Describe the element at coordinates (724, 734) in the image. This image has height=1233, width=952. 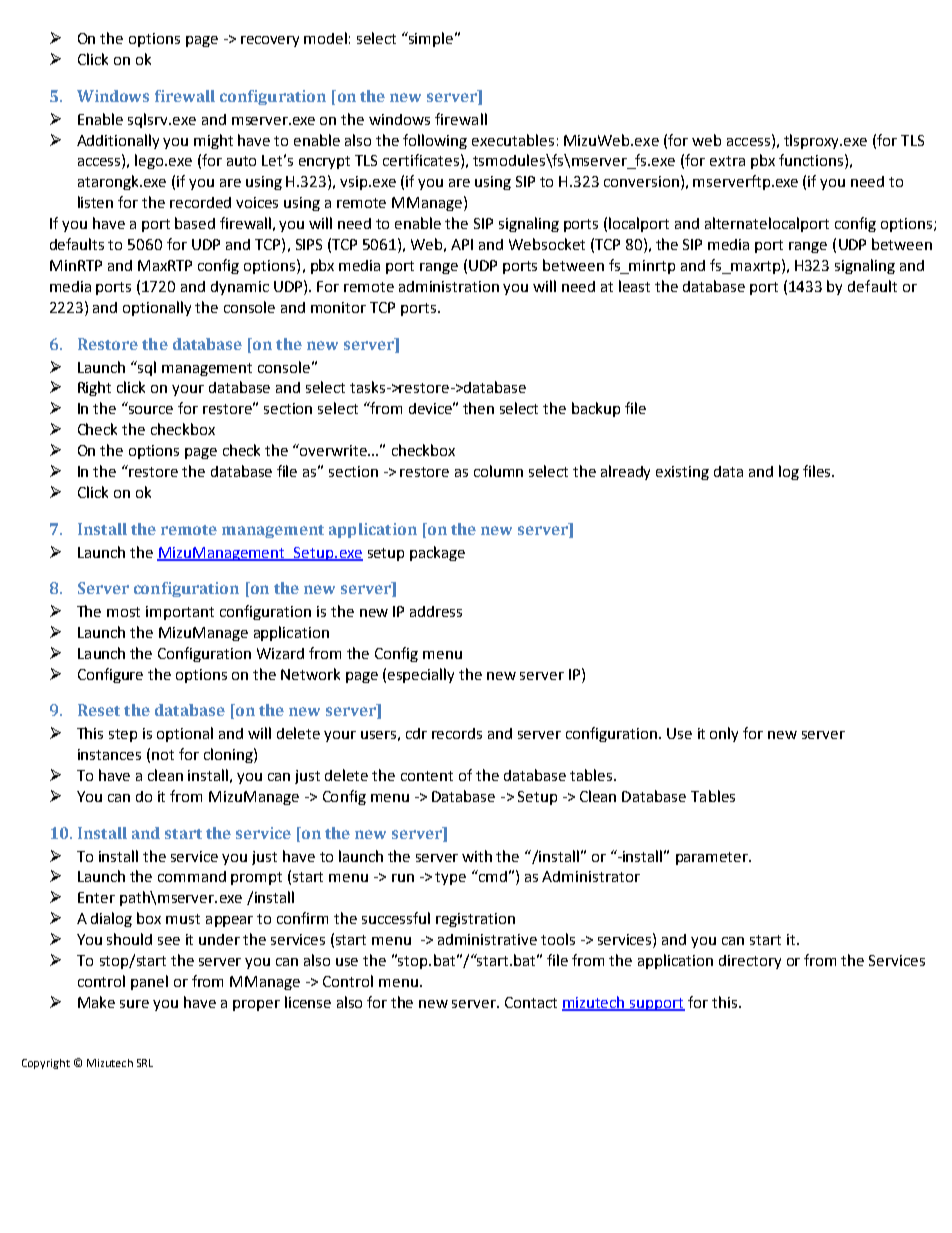
I see `only` at that location.
